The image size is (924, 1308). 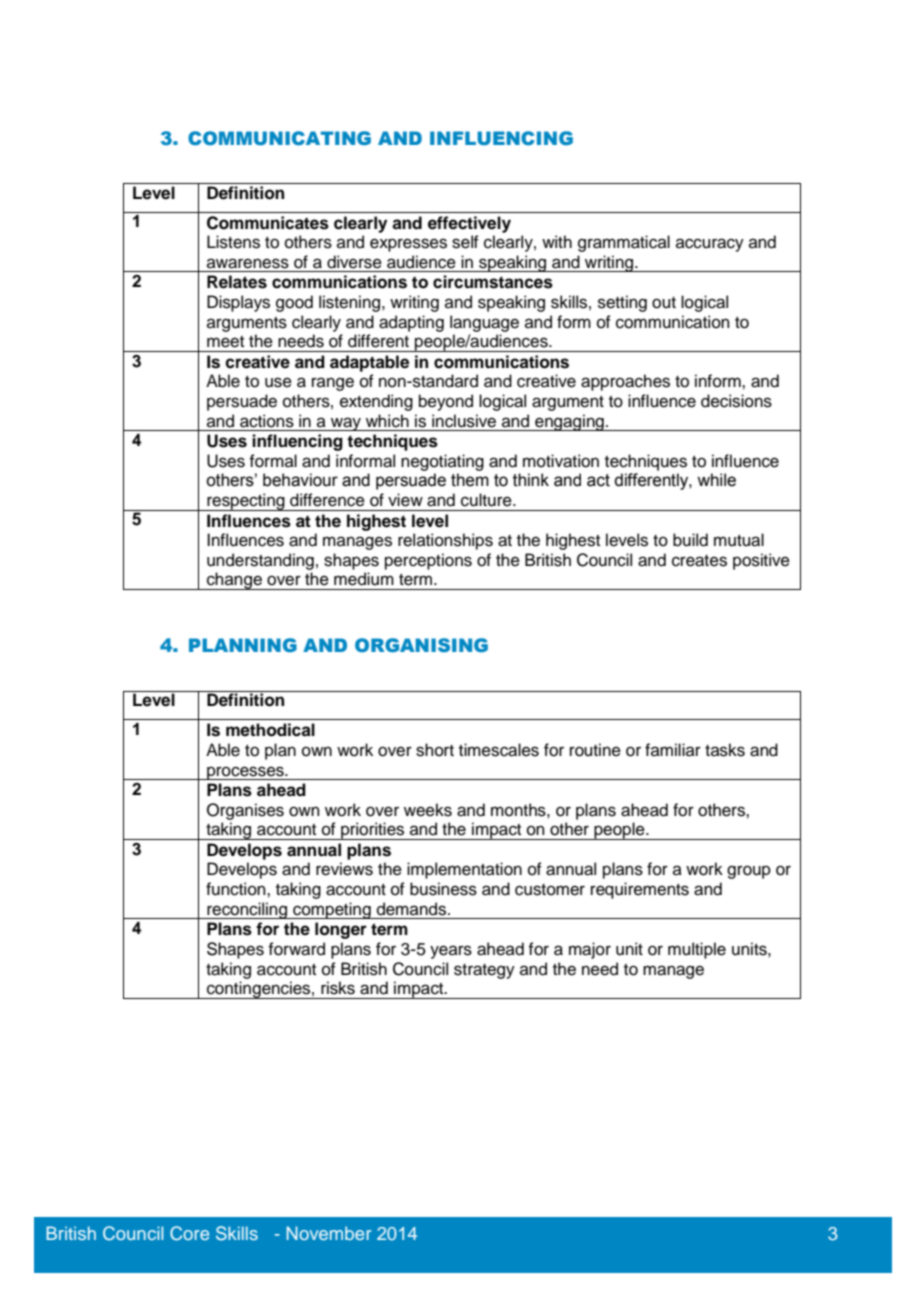 I want to click on strategy, so click(x=484, y=971).
